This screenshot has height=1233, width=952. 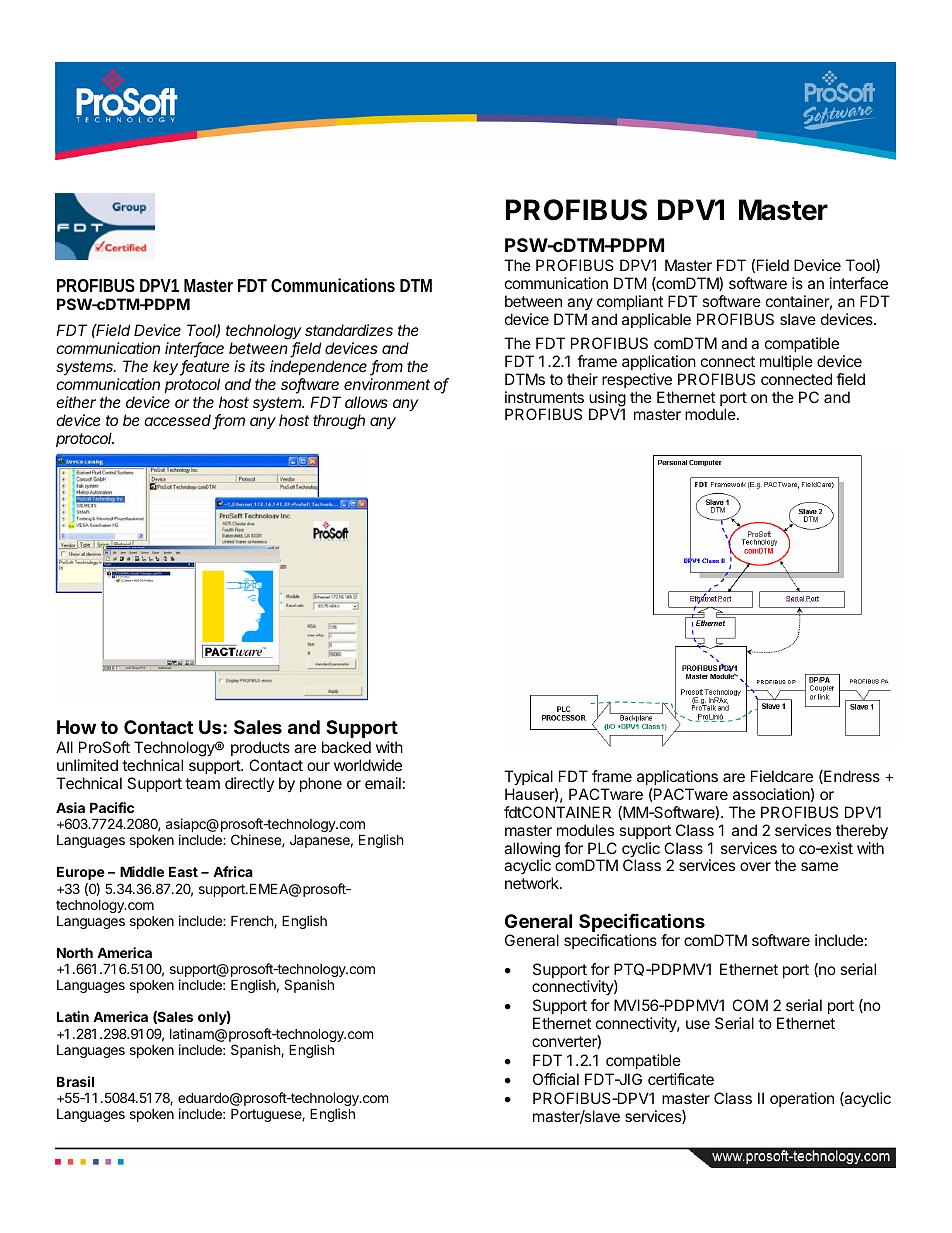 I want to click on key, so click(x=167, y=368).
